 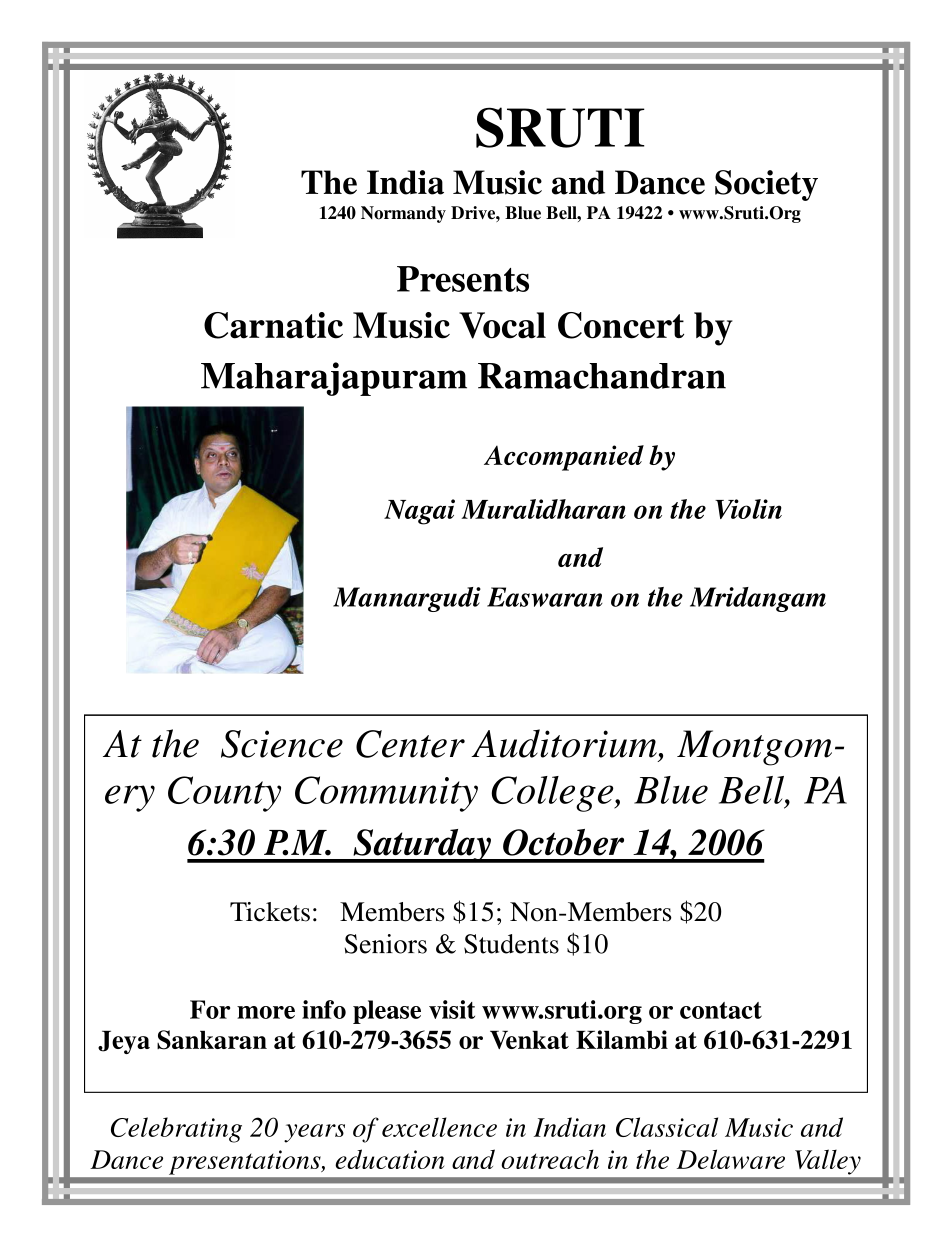 I want to click on Society, so click(x=766, y=185).
